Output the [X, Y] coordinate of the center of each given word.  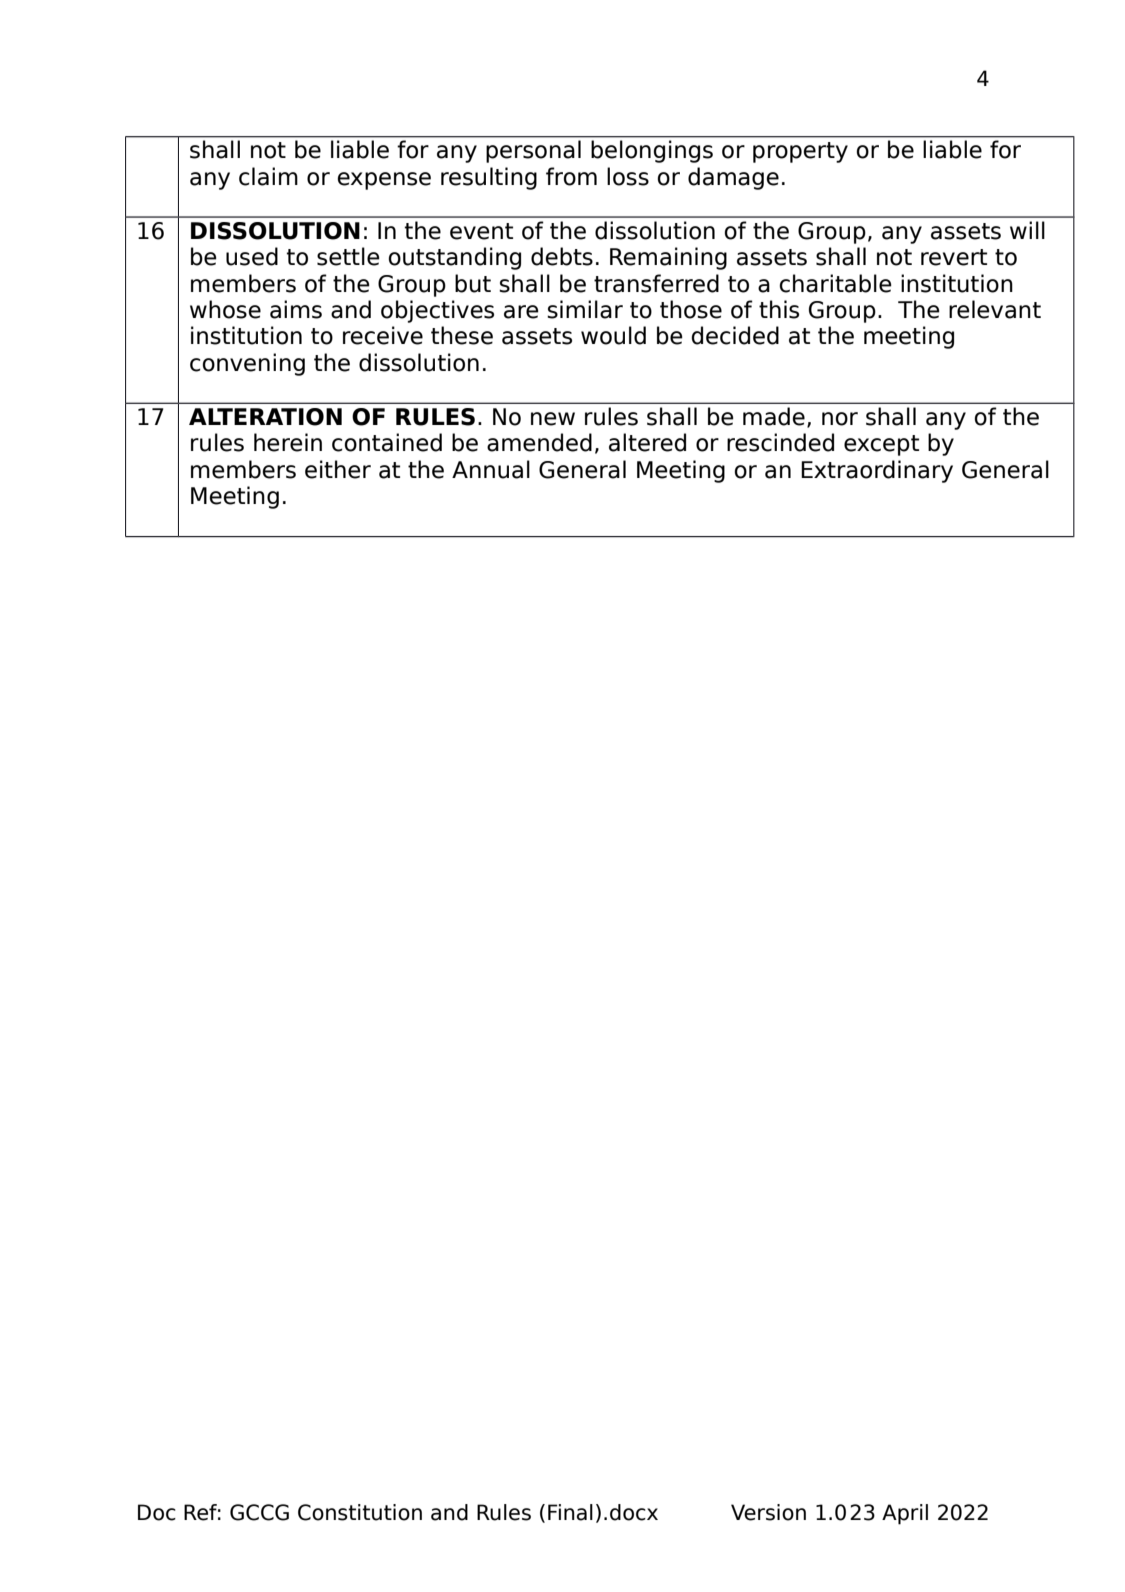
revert [954, 257]
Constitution [360, 1512]
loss [628, 176]
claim [268, 176]
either [338, 469]
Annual [491, 469]
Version [768, 1512]
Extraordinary [877, 471]
